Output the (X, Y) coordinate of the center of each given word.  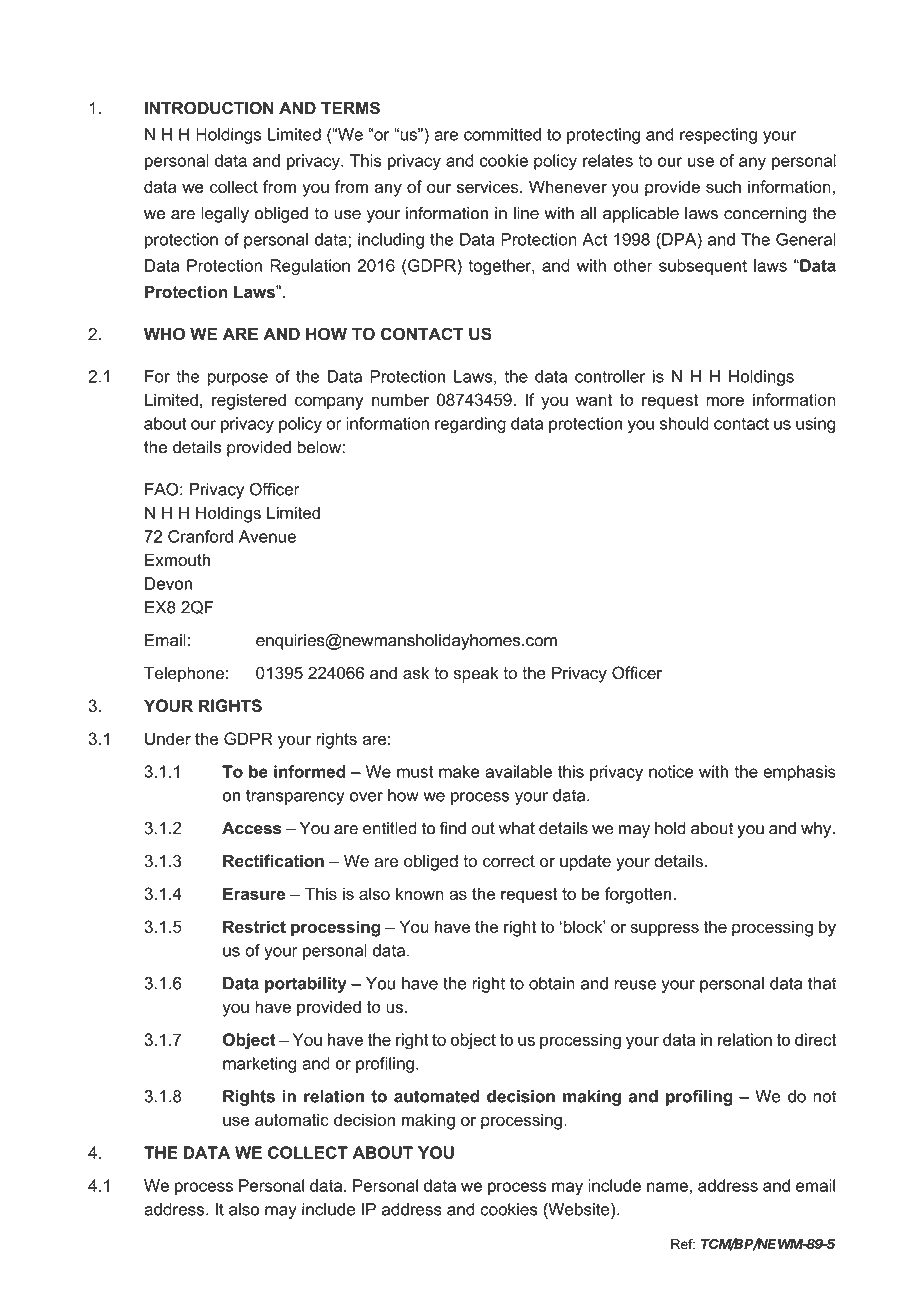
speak (476, 675)
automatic (292, 1119)
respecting (718, 136)
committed (502, 134)
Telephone (184, 674)
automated (436, 1096)
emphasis (799, 773)
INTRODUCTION (209, 108)
